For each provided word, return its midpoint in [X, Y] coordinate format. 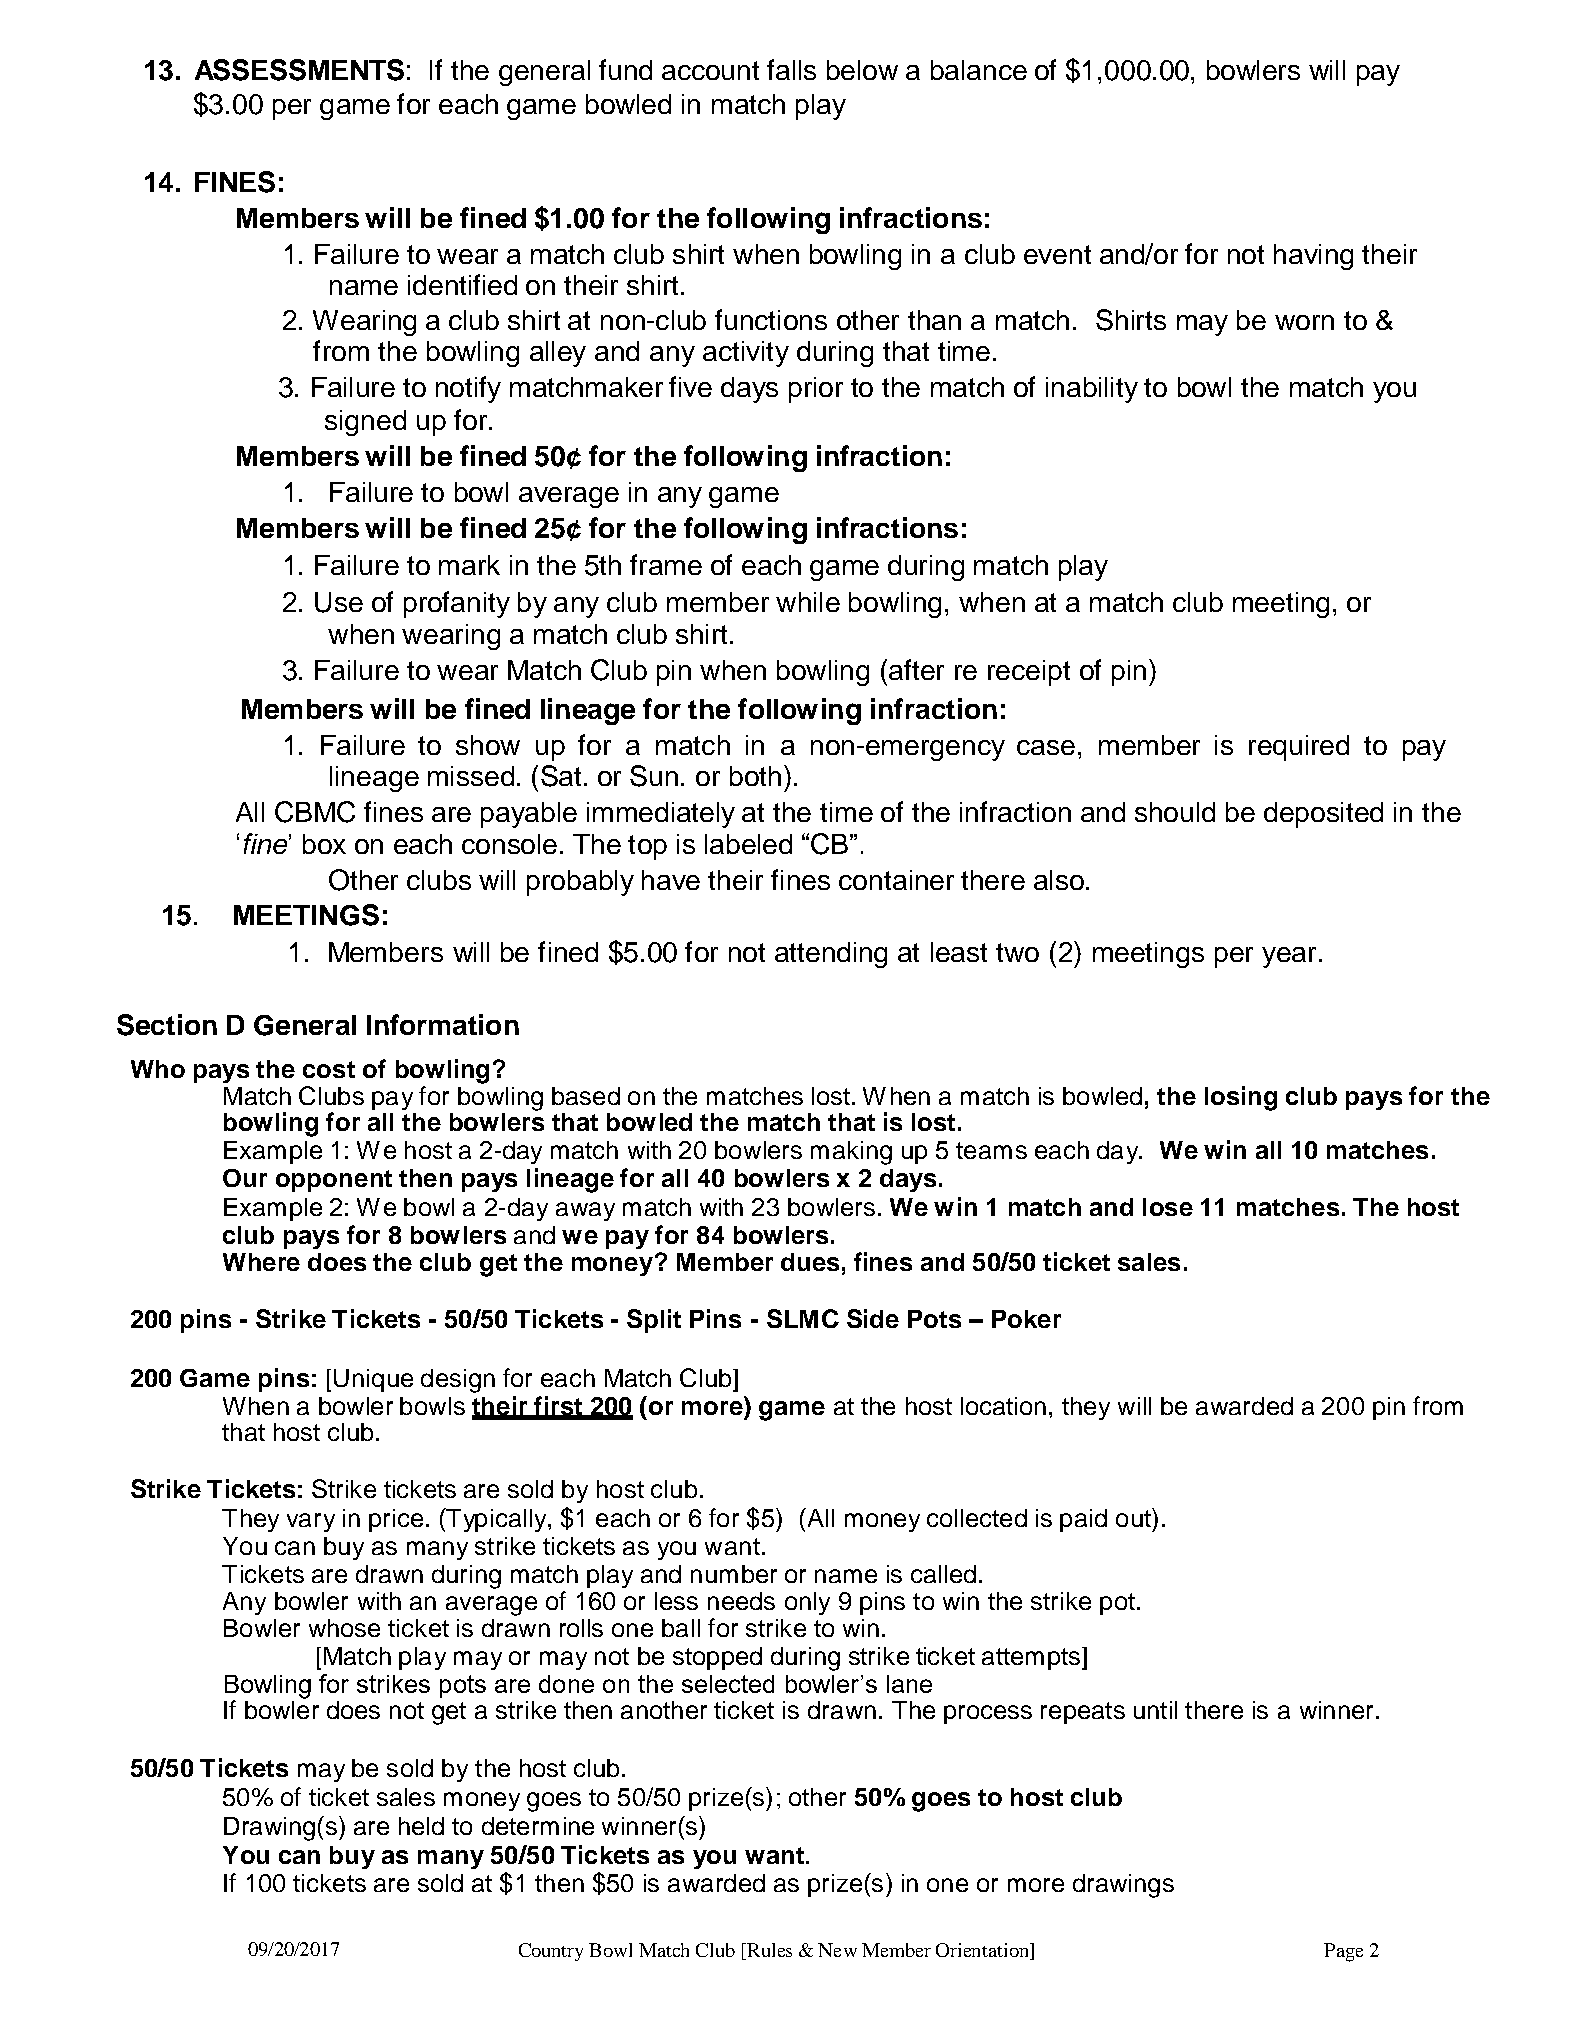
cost [329, 1069]
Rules [768, 1951]
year [1289, 957]
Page [1343, 1952]
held [421, 1826]
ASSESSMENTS [299, 70]
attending [831, 955]
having [1313, 257]
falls [791, 69]
